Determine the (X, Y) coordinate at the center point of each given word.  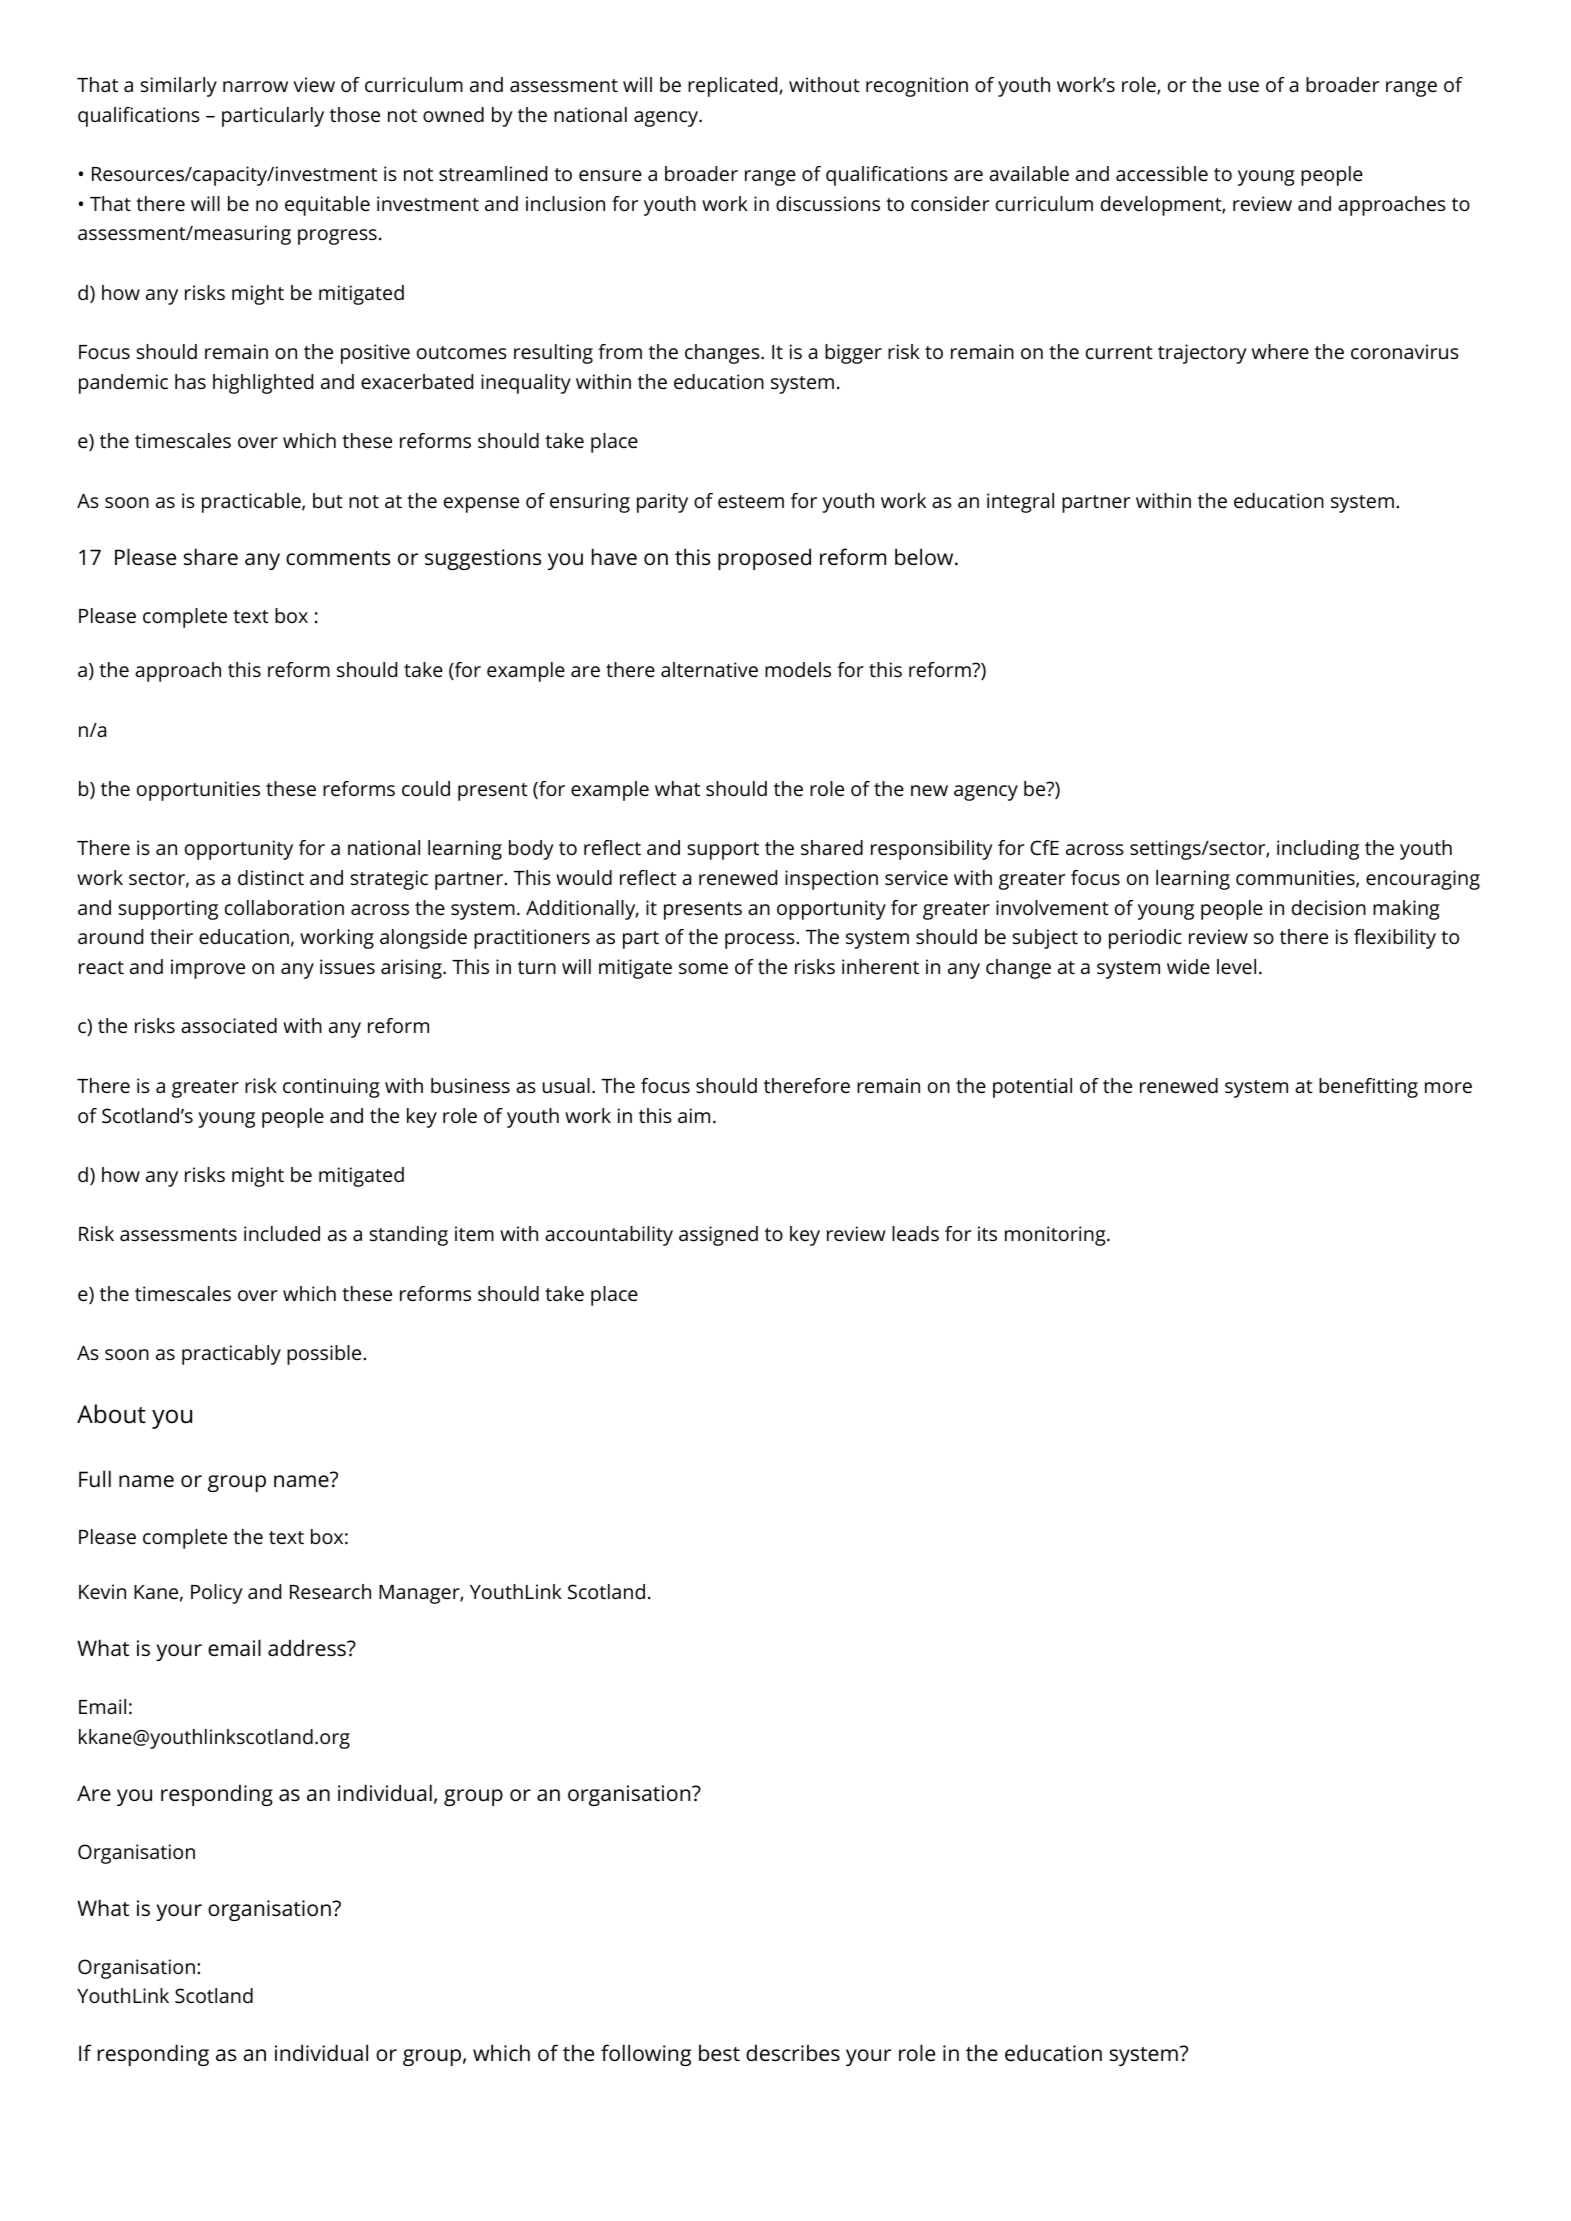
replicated (732, 87)
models (798, 669)
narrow (255, 86)
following (646, 2055)
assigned (718, 1236)
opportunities (198, 791)
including (1318, 850)
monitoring (1055, 1236)
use (1244, 86)
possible (324, 1355)
